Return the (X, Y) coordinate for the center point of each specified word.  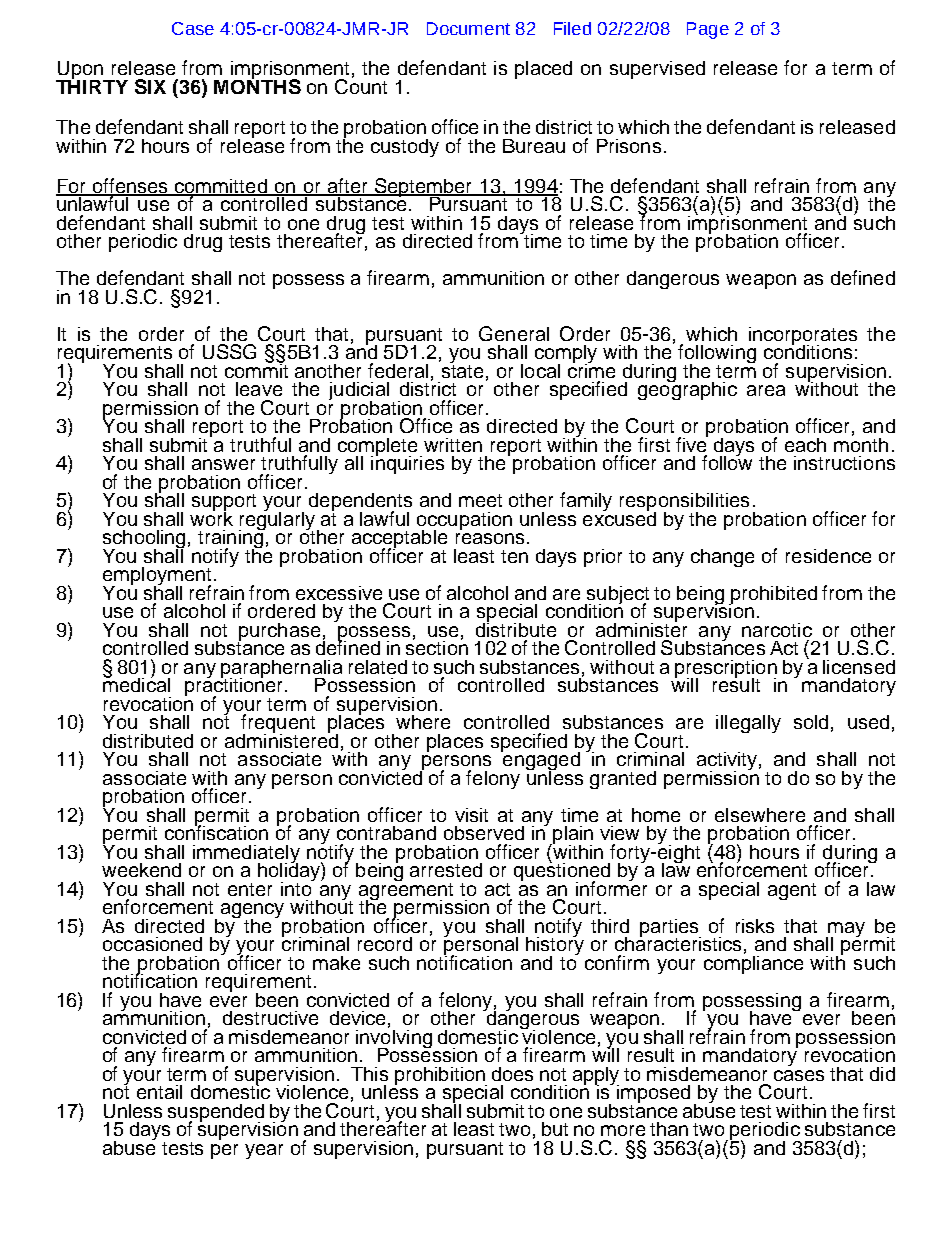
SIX (150, 86)
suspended (216, 1114)
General (514, 333)
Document (468, 28)
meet (480, 500)
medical (136, 683)
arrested (446, 870)
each (805, 445)
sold (811, 722)
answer (223, 464)
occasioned (152, 944)
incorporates (803, 337)
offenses (130, 187)
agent (792, 891)
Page (708, 30)
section (437, 646)
